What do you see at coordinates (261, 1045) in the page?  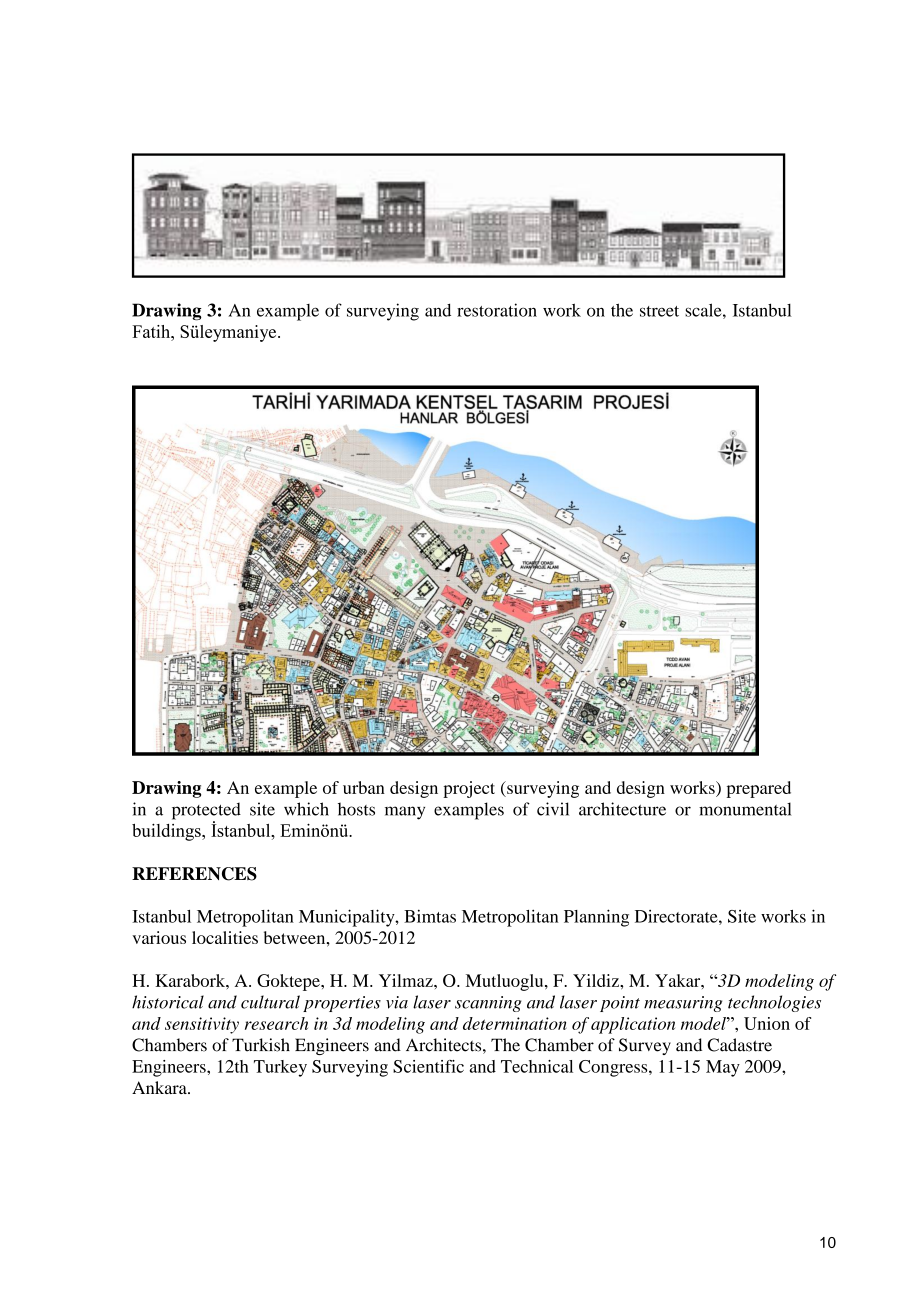 I see `Turkish` at bounding box center [261, 1045].
